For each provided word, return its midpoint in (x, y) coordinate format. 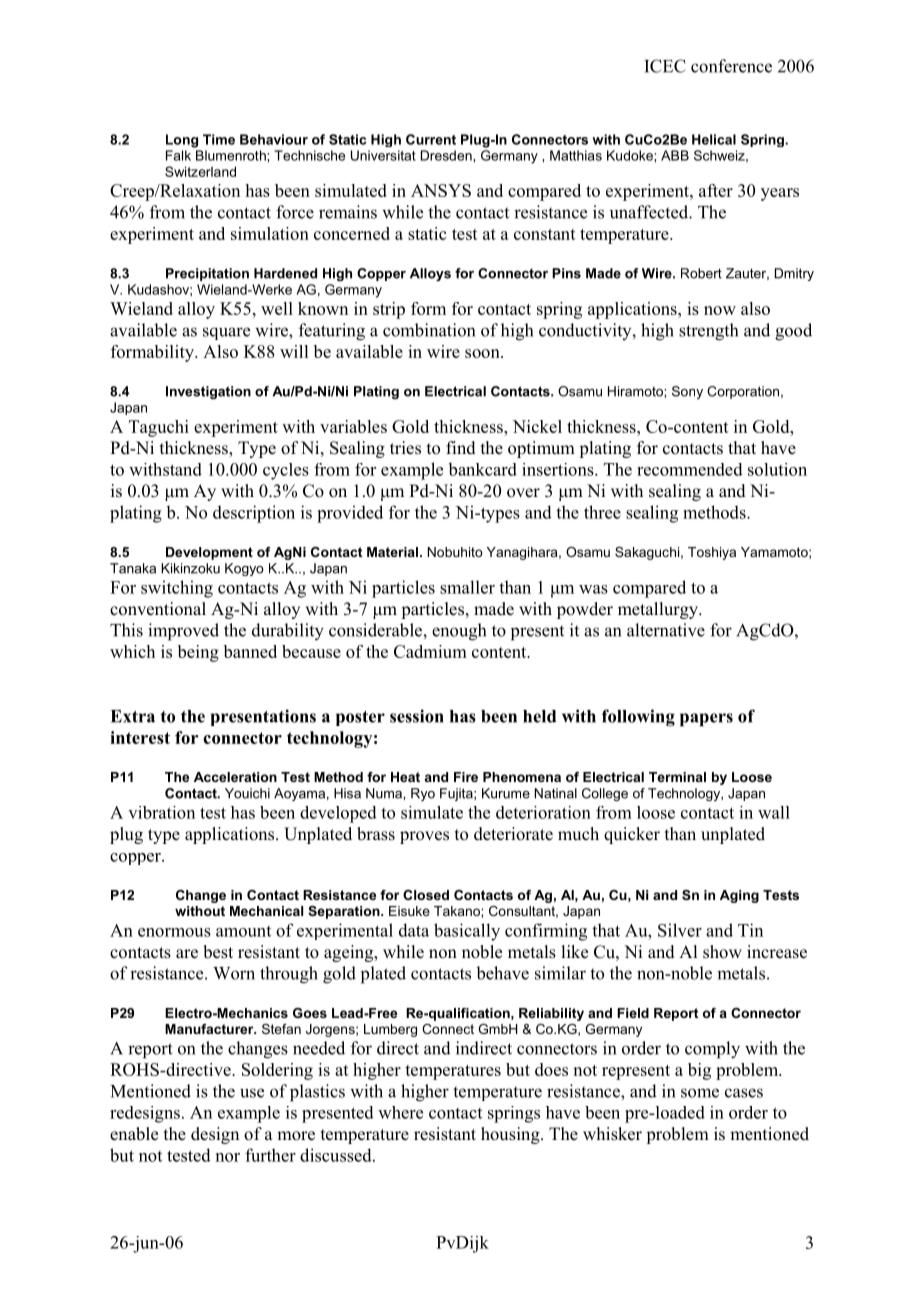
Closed (426, 895)
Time (219, 139)
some (700, 1093)
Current (431, 139)
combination (429, 330)
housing (511, 1135)
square (226, 333)
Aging (739, 896)
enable (134, 1134)
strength (708, 332)
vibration (161, 812)
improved (183, 632)
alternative (666, 630)
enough (459, 632)
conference (731, 66)
